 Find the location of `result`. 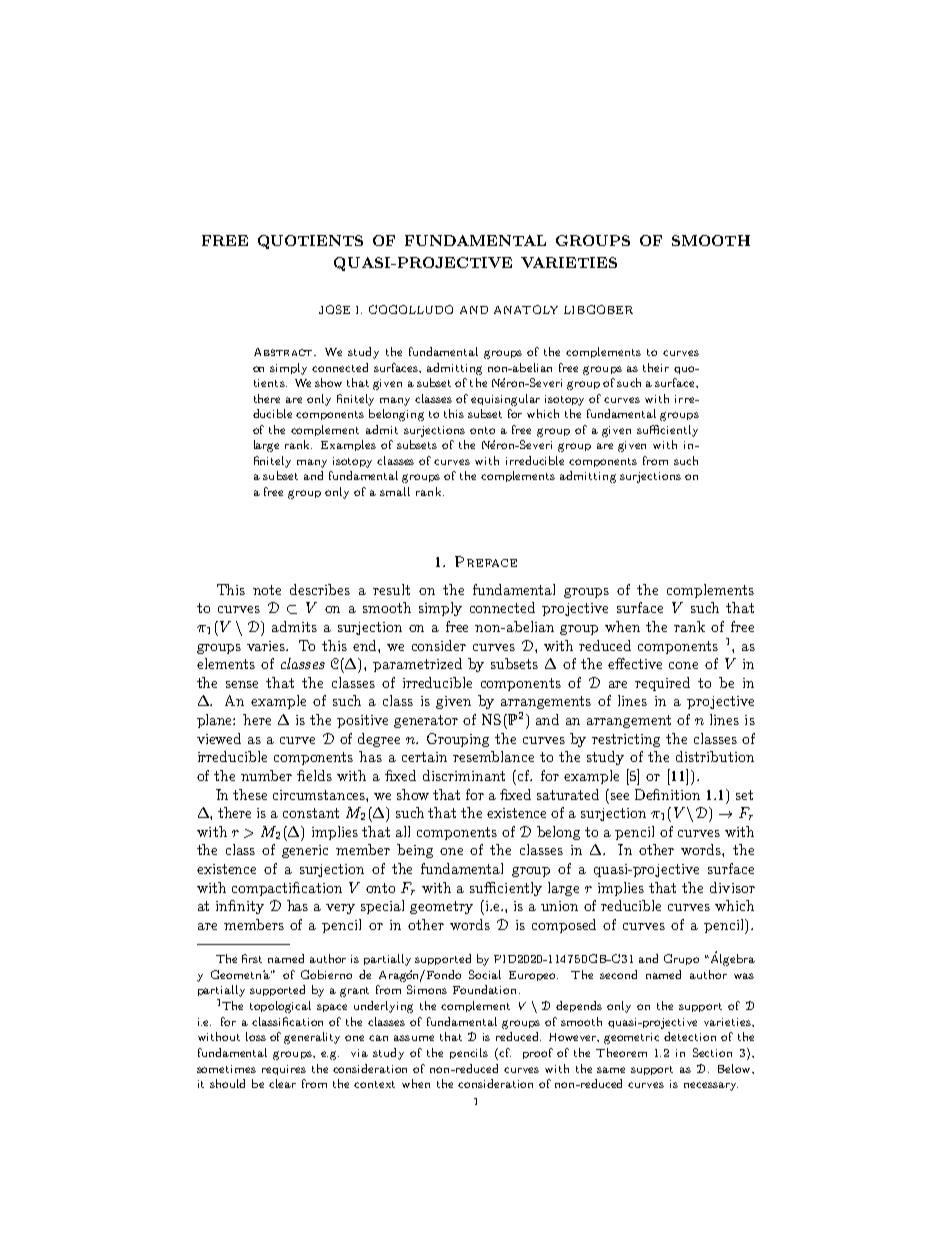

result is located at coordinates (391, 589).
